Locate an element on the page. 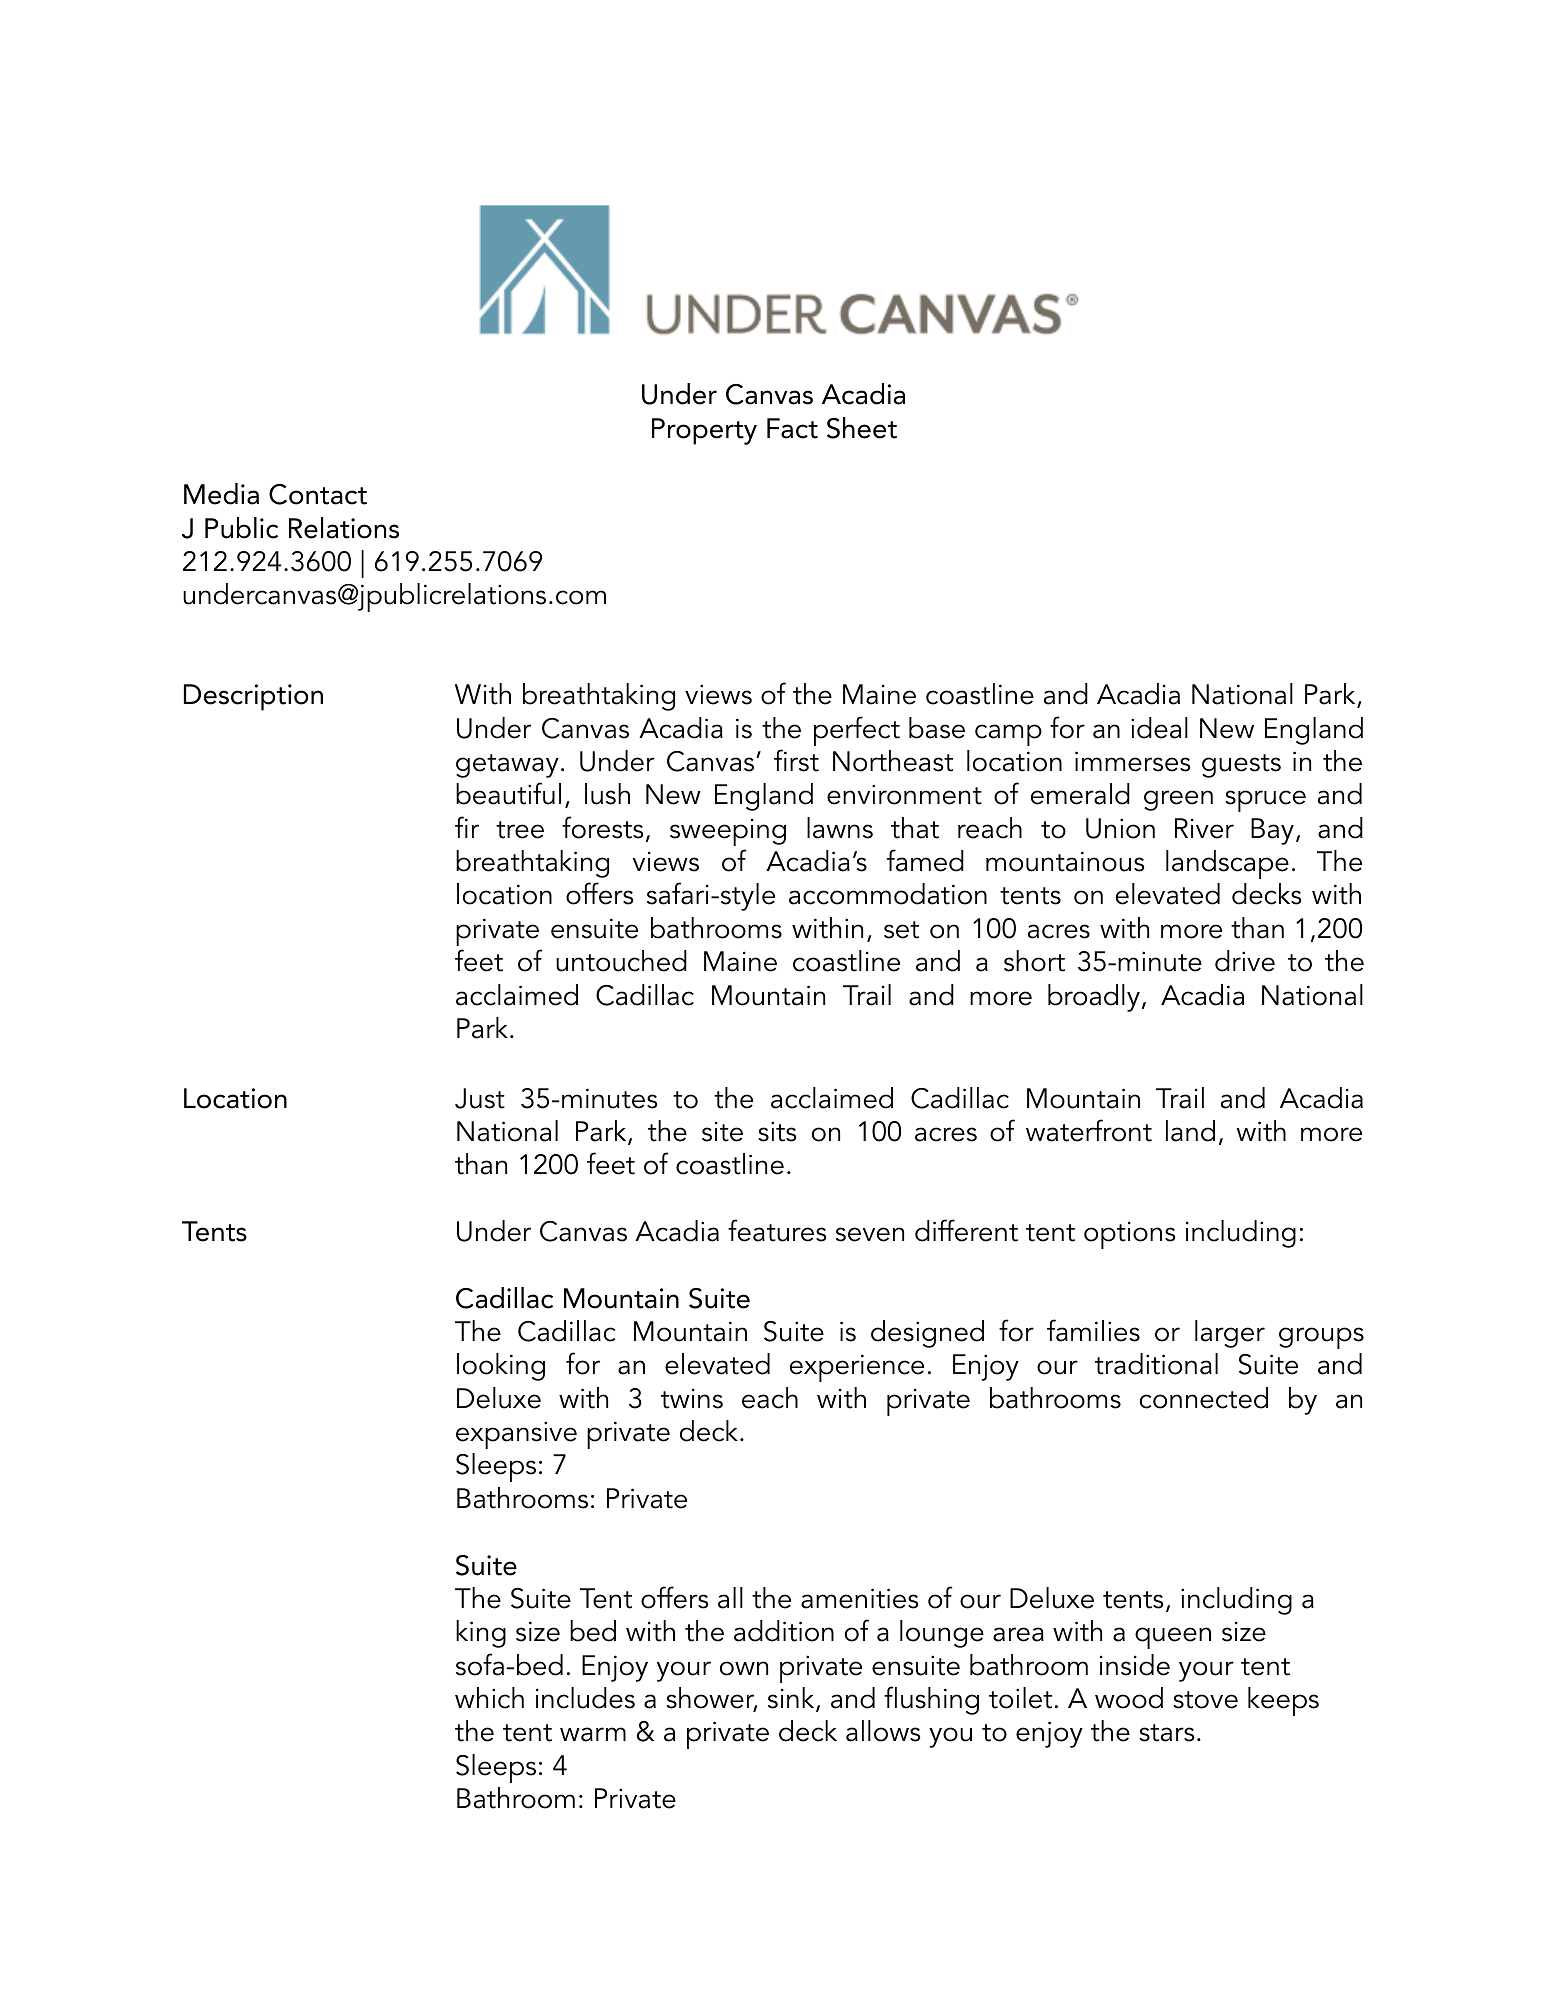 The image size is (1547, 2001). Sheet is located at coordinates (862, 428).
